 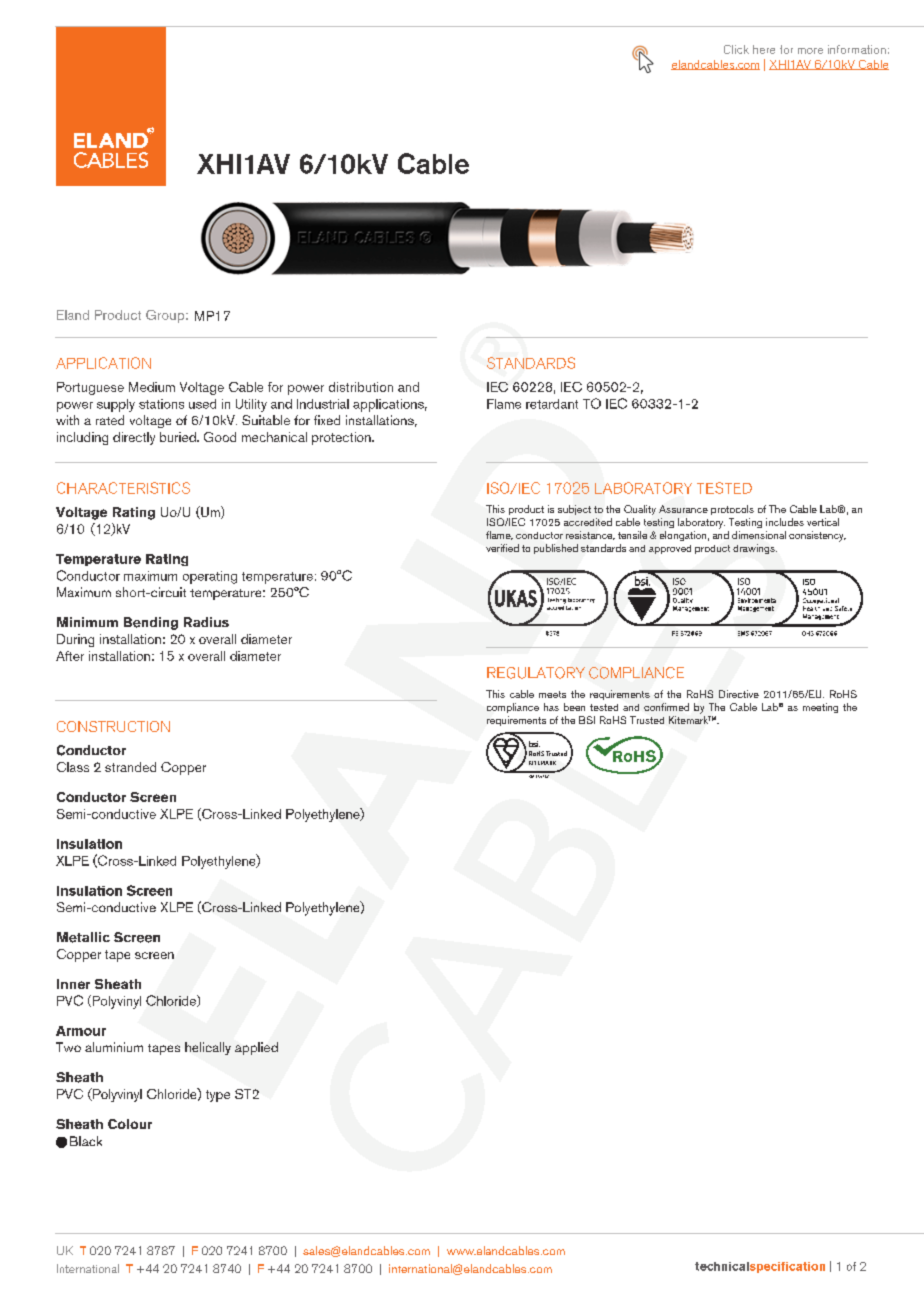 I want to click on here, so click(x=764, y=49).
